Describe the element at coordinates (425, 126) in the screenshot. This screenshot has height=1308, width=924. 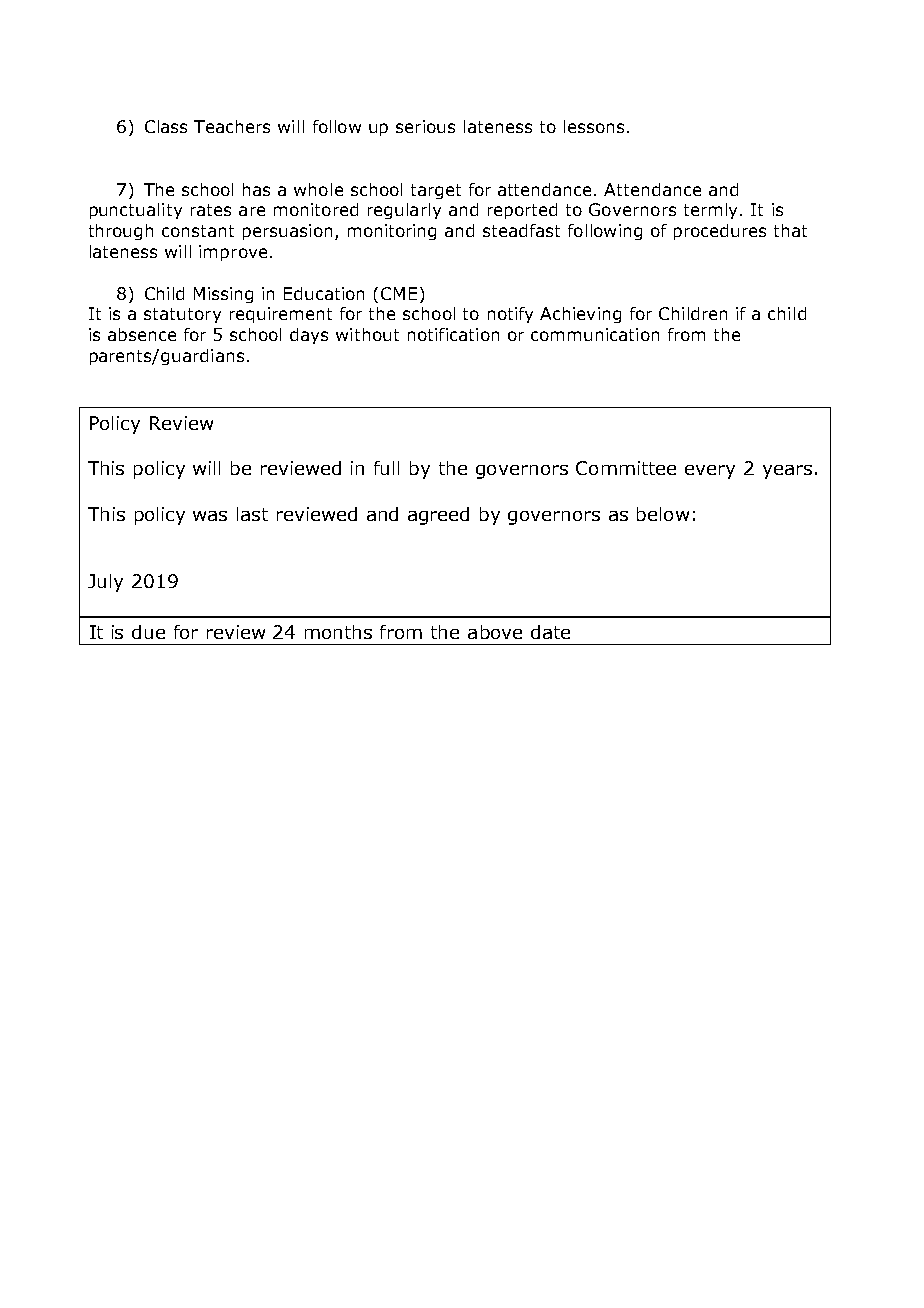
I see `serious` at that location.
